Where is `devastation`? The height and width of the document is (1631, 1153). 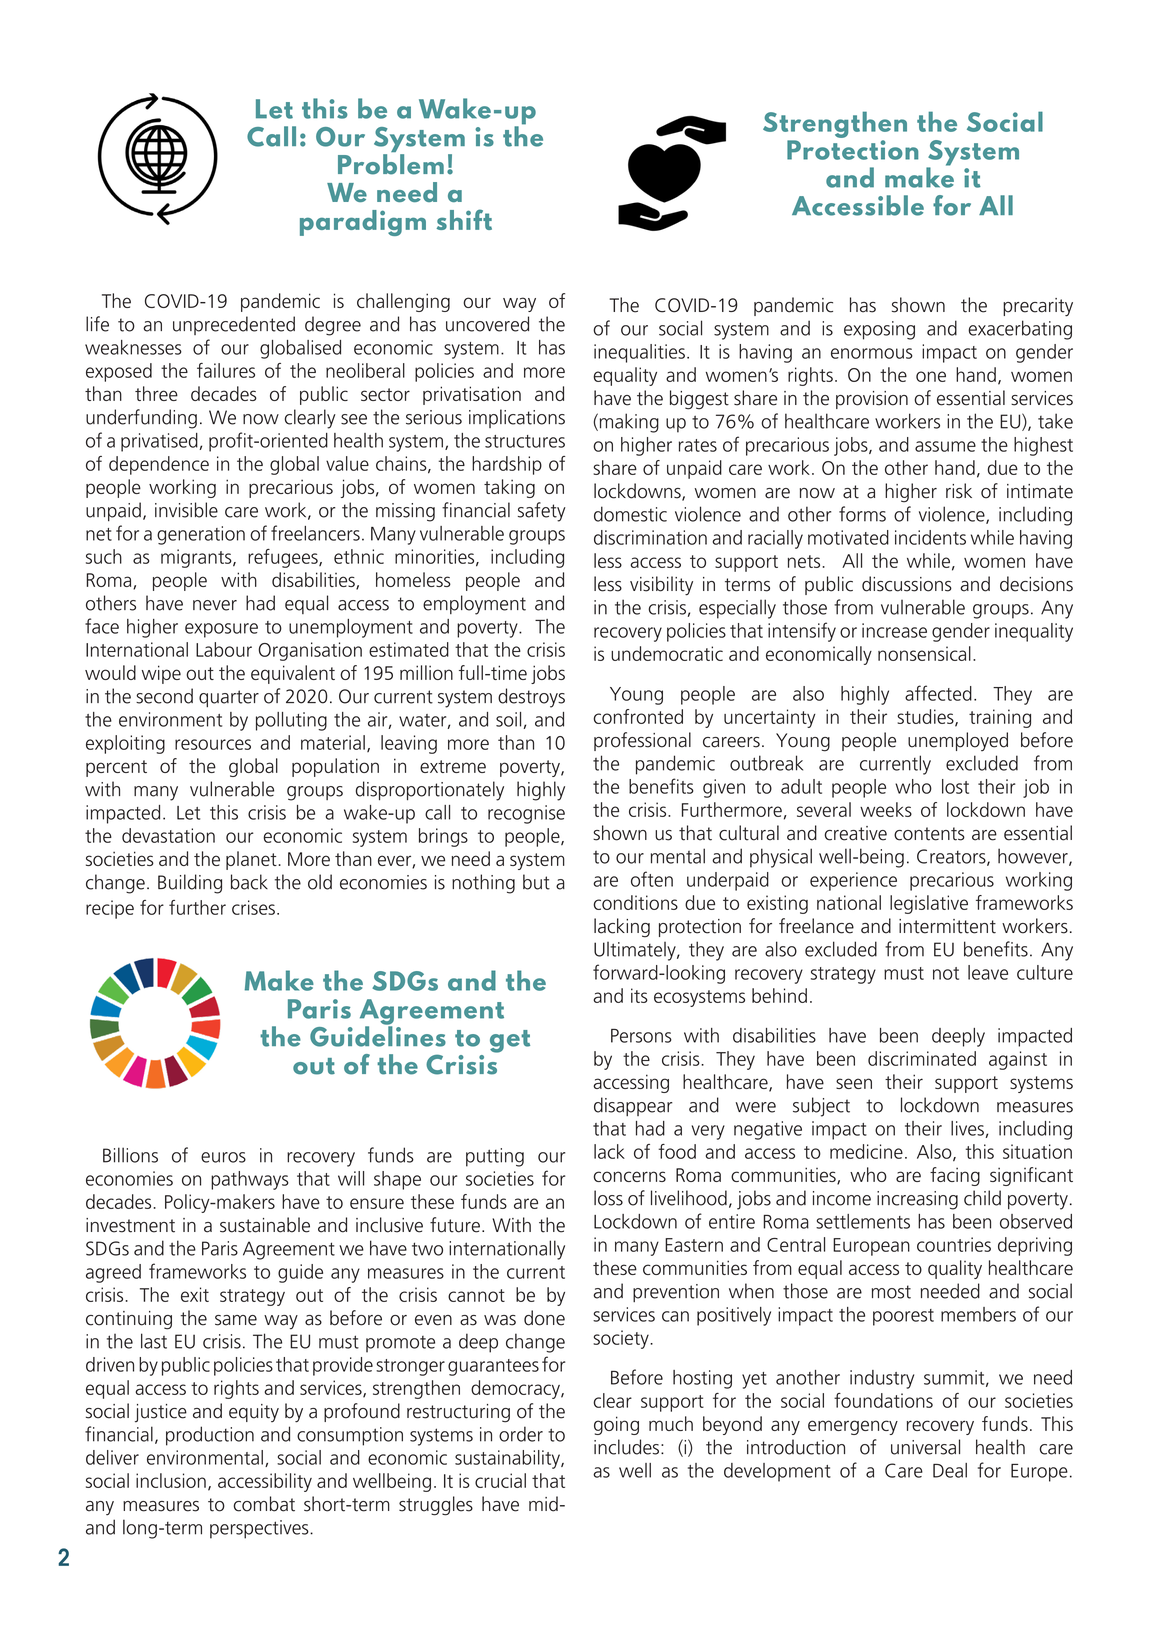 devastation is located at coordinates (168, 835).
